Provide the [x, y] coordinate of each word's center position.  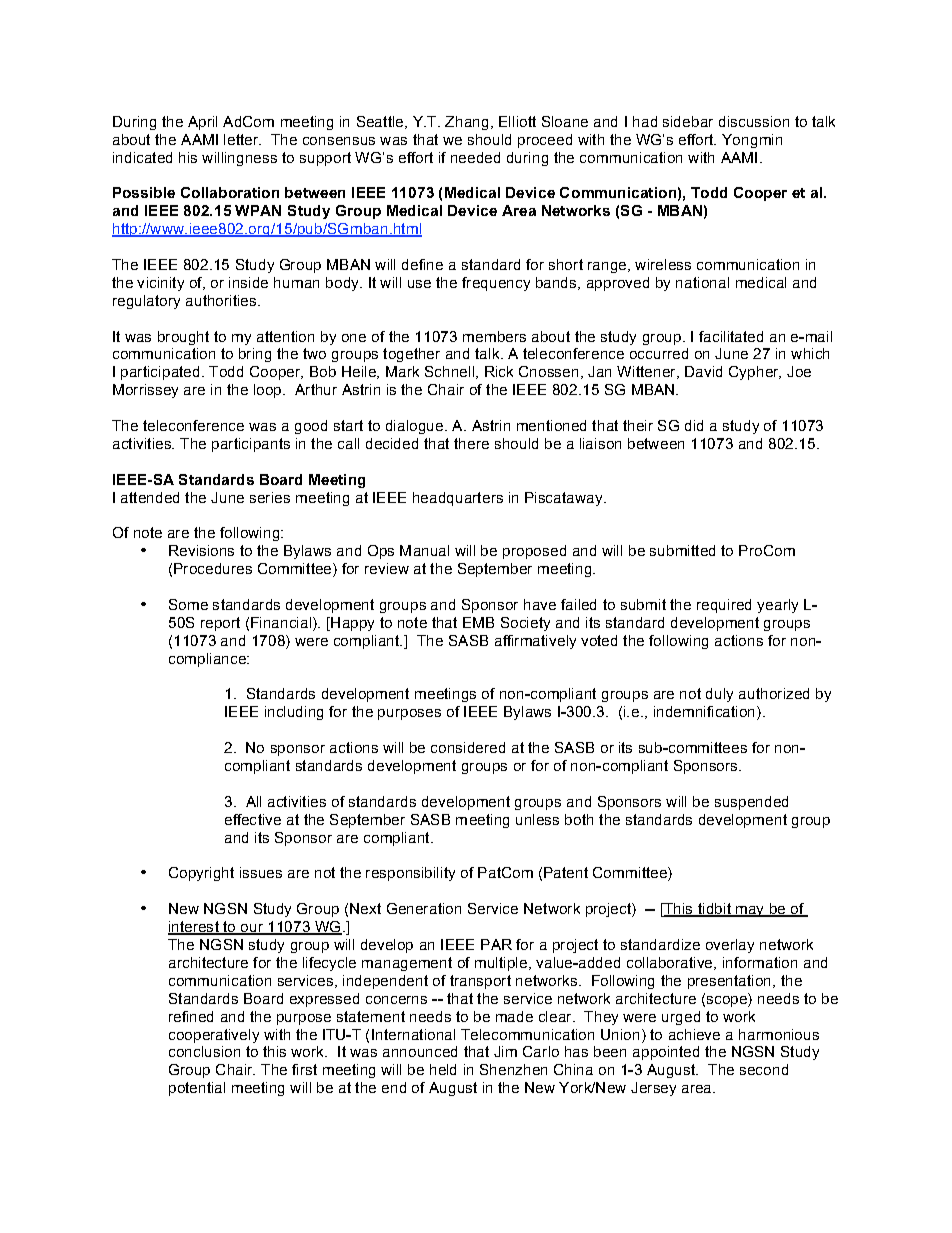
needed [475, 157]
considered [468, 747]
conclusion [204, 1051]
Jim [505, 1051]
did [694, 425]
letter [242, 139]
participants [251, 445]
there [471, 443]
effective [253, 819]
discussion [754, 121]
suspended [751, 803]
